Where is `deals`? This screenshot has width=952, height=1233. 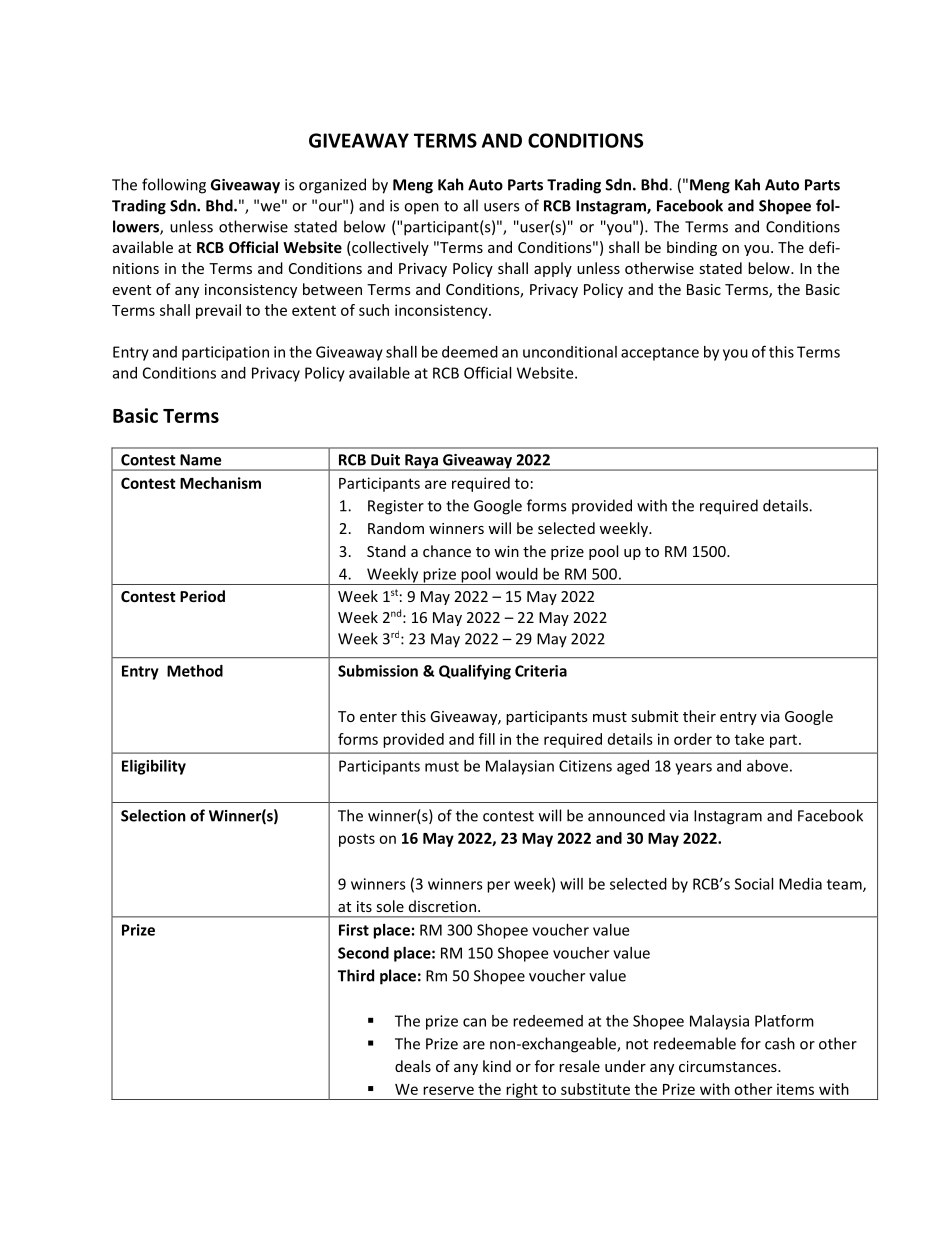
deals is located at coordinates (413, 1066).
